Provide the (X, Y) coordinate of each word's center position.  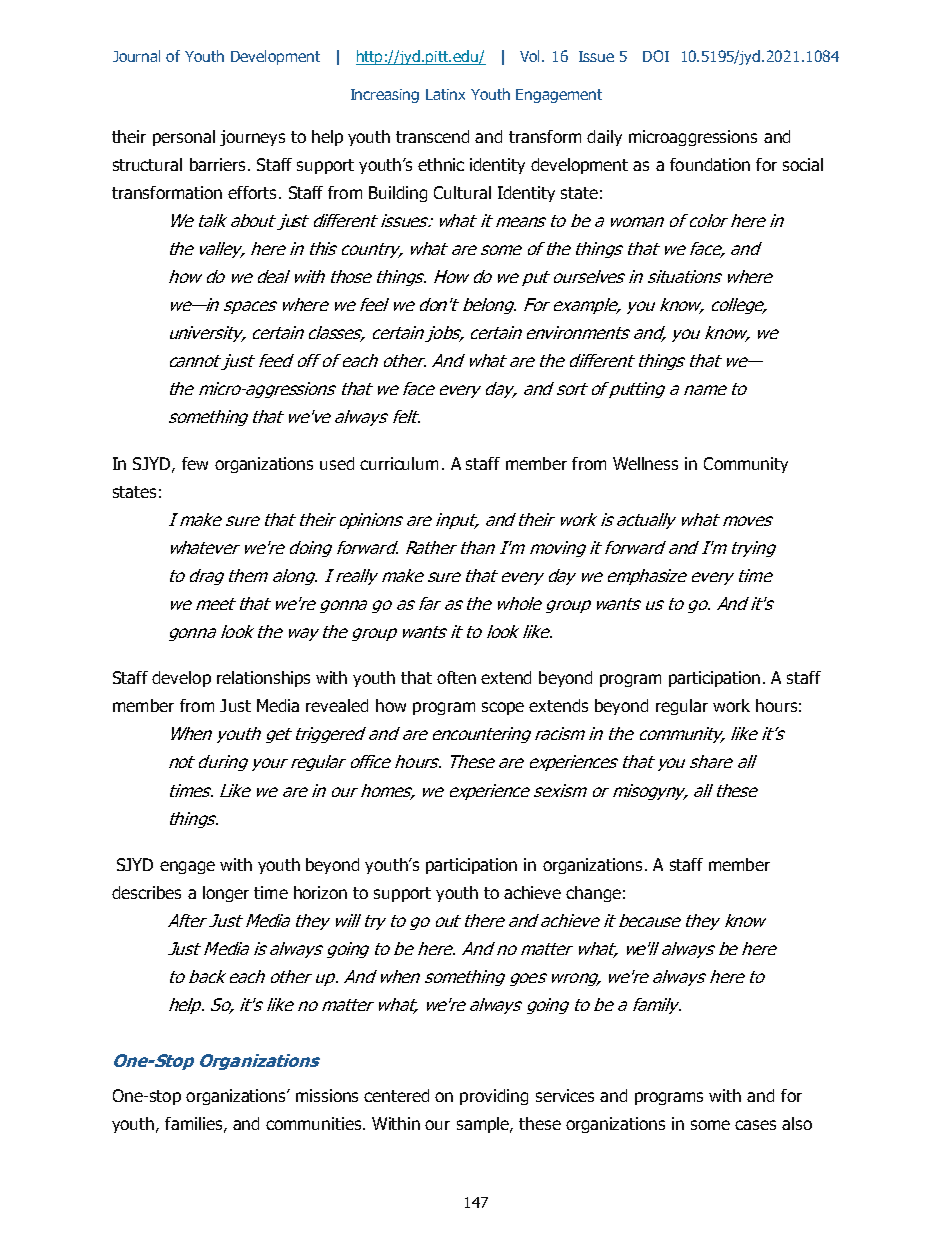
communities (315, 1123)
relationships (263, 679)
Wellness (645, 463)
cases (755, 1125)
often (456, 677)
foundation (710, 164)
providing (494, 1097)
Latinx (445, 94)
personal (184, 138)
